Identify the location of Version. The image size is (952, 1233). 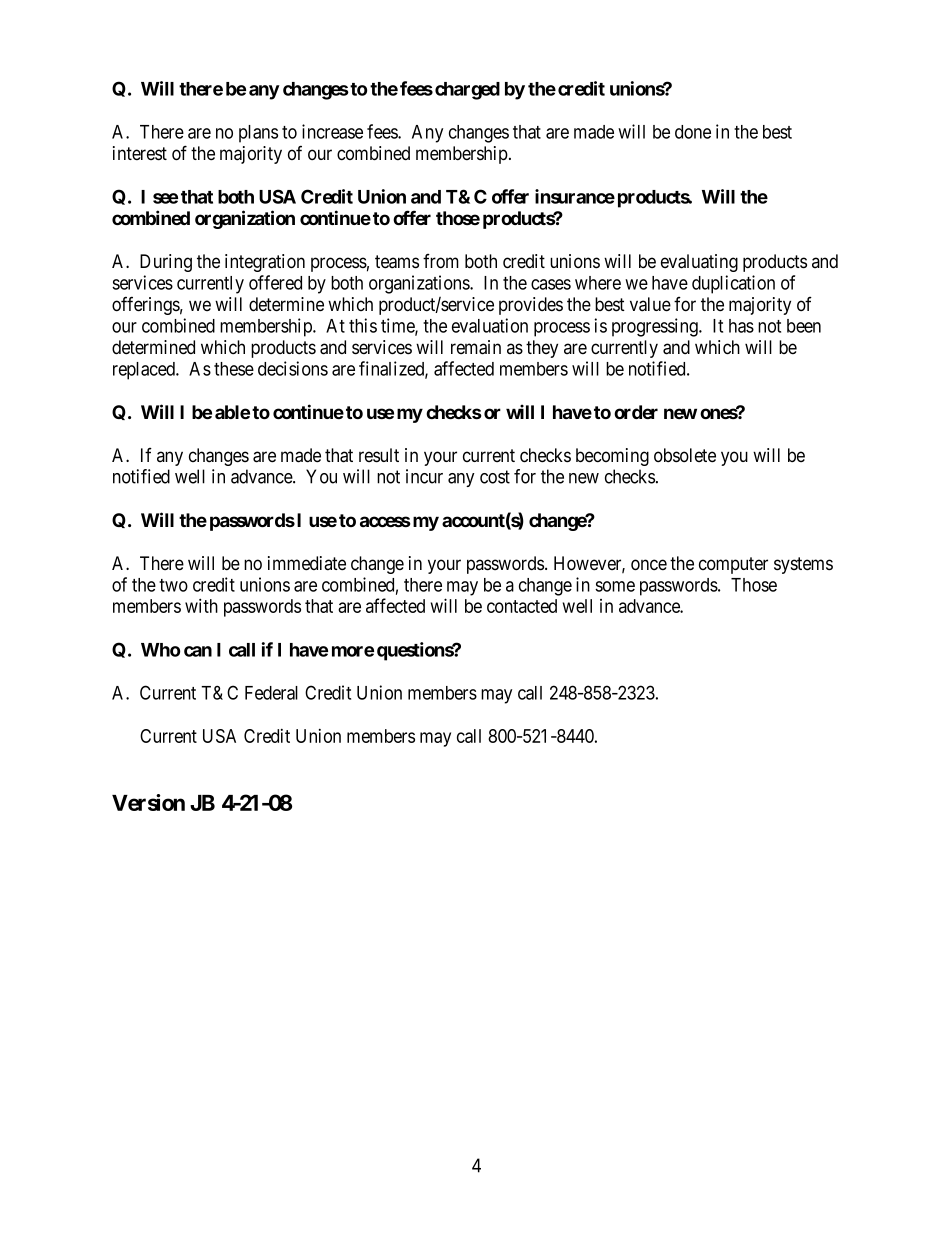
(148, 802).
